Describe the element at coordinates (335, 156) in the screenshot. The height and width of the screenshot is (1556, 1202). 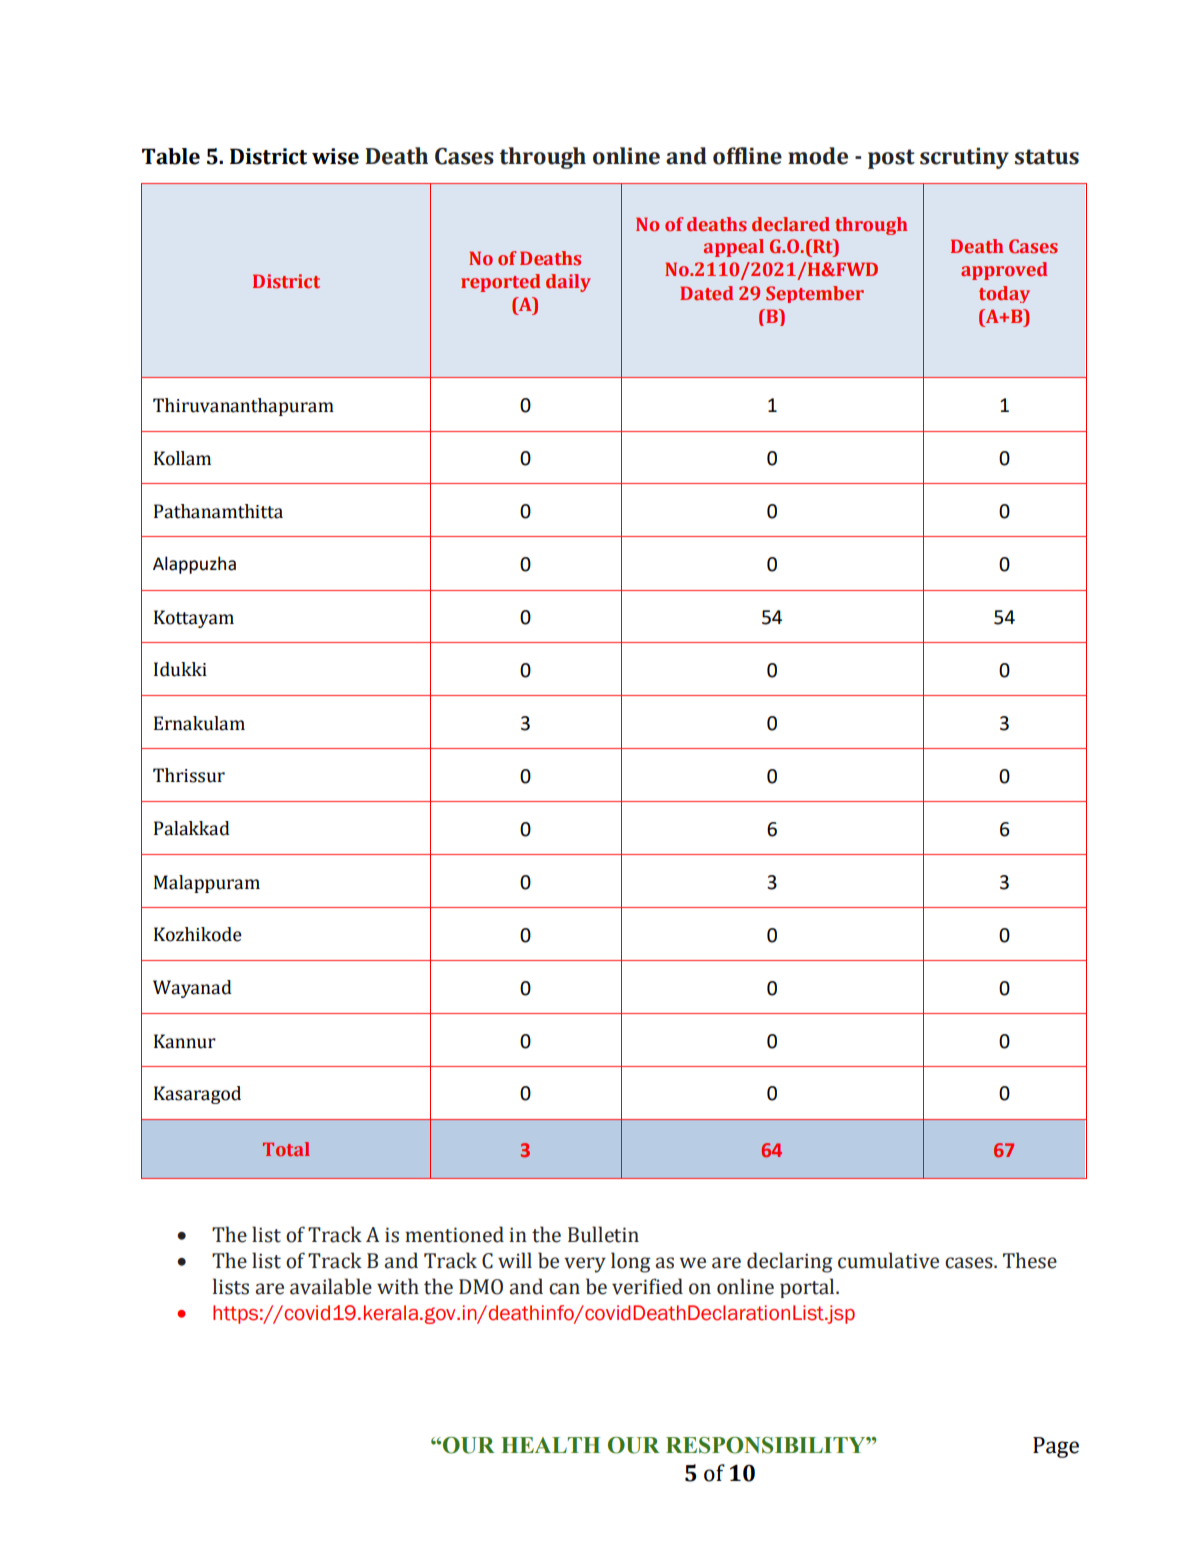
I see `wise` at that location.
